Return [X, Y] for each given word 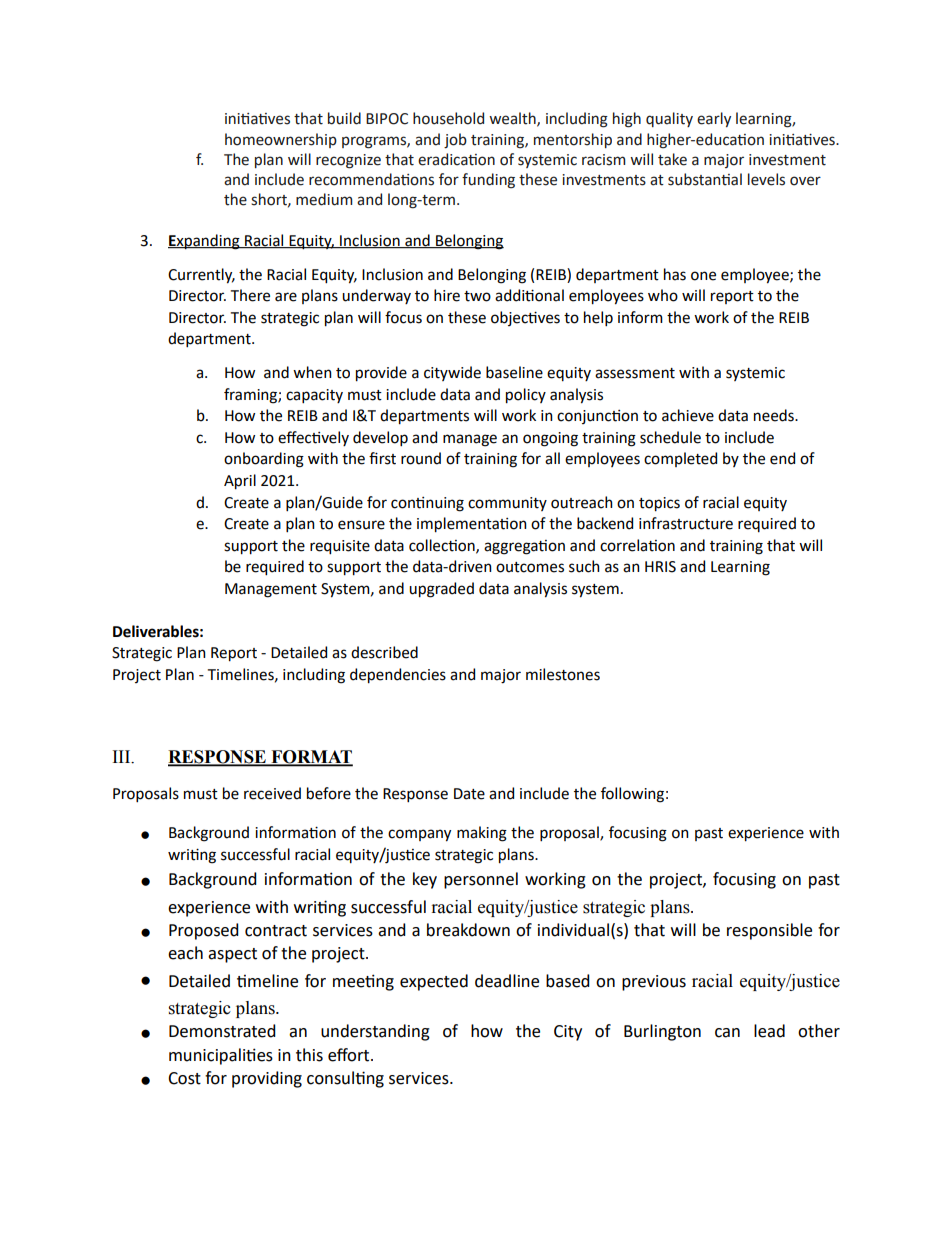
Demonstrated [222, 1031]
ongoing [550, 439]
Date [469, 794]
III [123, 757]
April [240, 482]
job [455, 140]
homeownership [281, 140]
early [714, 119]
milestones [563, 674]
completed [680, 459]
